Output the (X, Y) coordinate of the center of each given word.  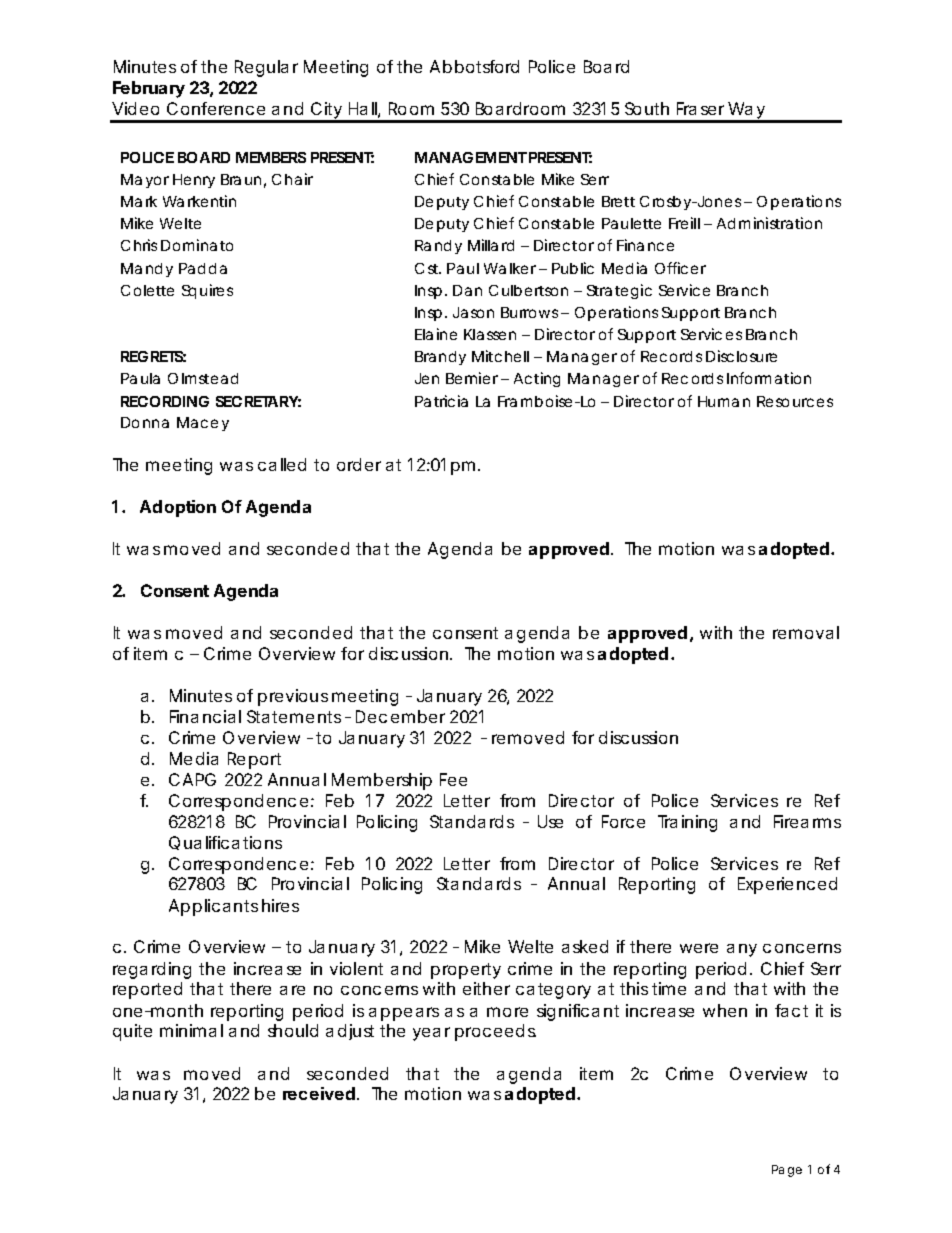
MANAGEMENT (471, 157)
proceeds (495, 1032)
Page (787, 1171)
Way (746, 112)
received (319, 1093)
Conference (216, 108)
